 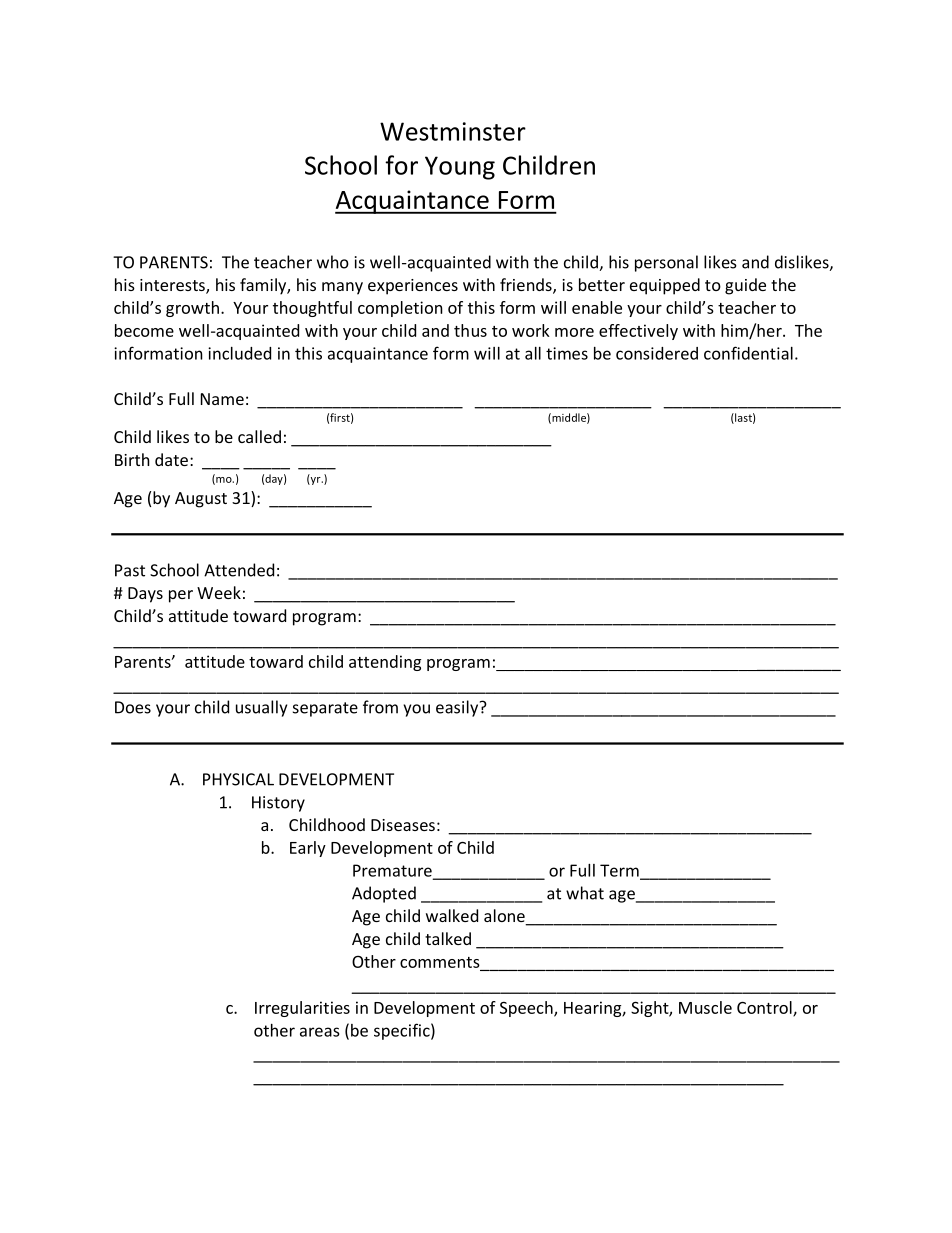 What do you see at coordinates (458, 708) in the screenshot?
I see `easily` at bounding box center [458, 708].
